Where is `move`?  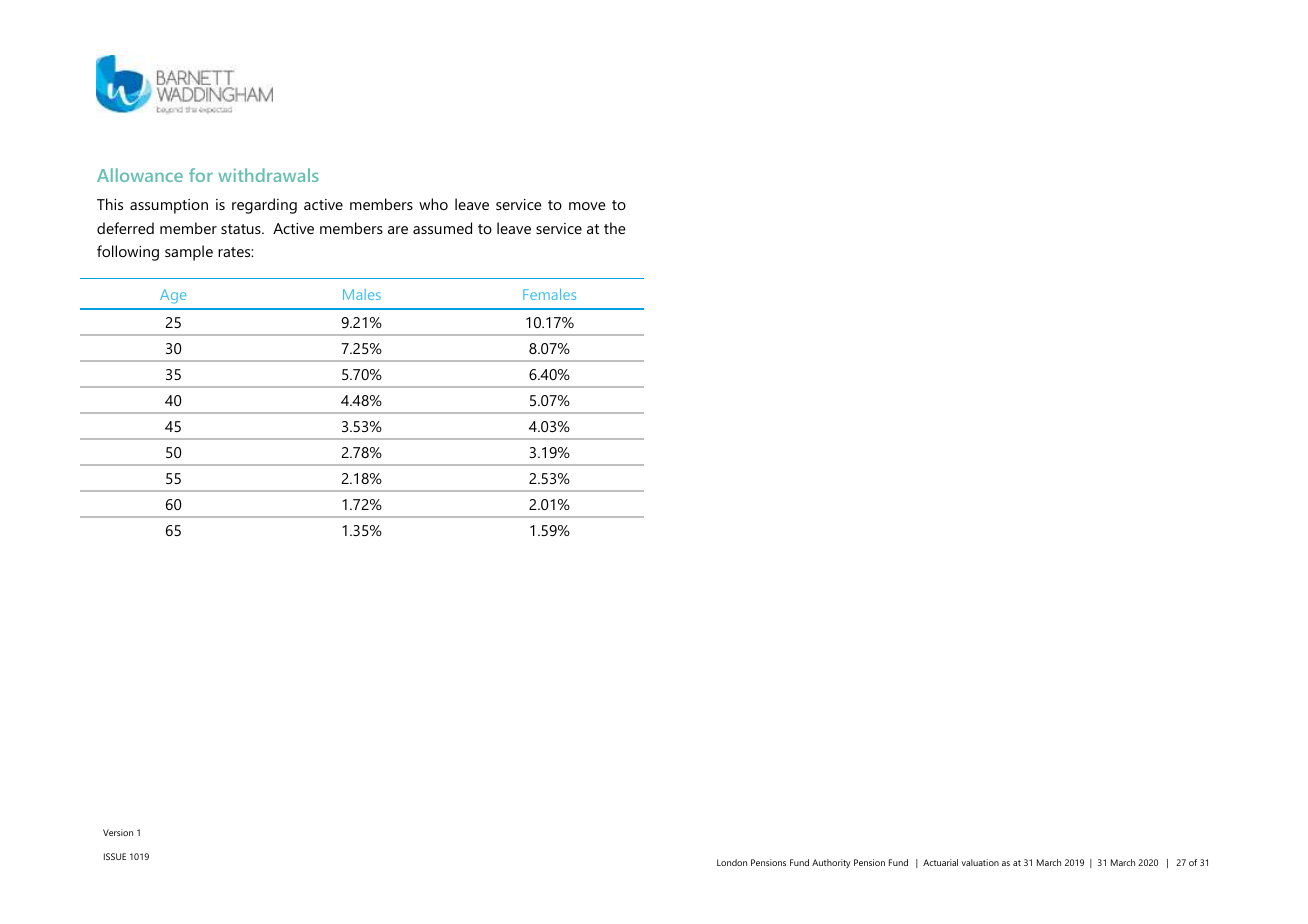
move is located at coordinates (587, 206).
